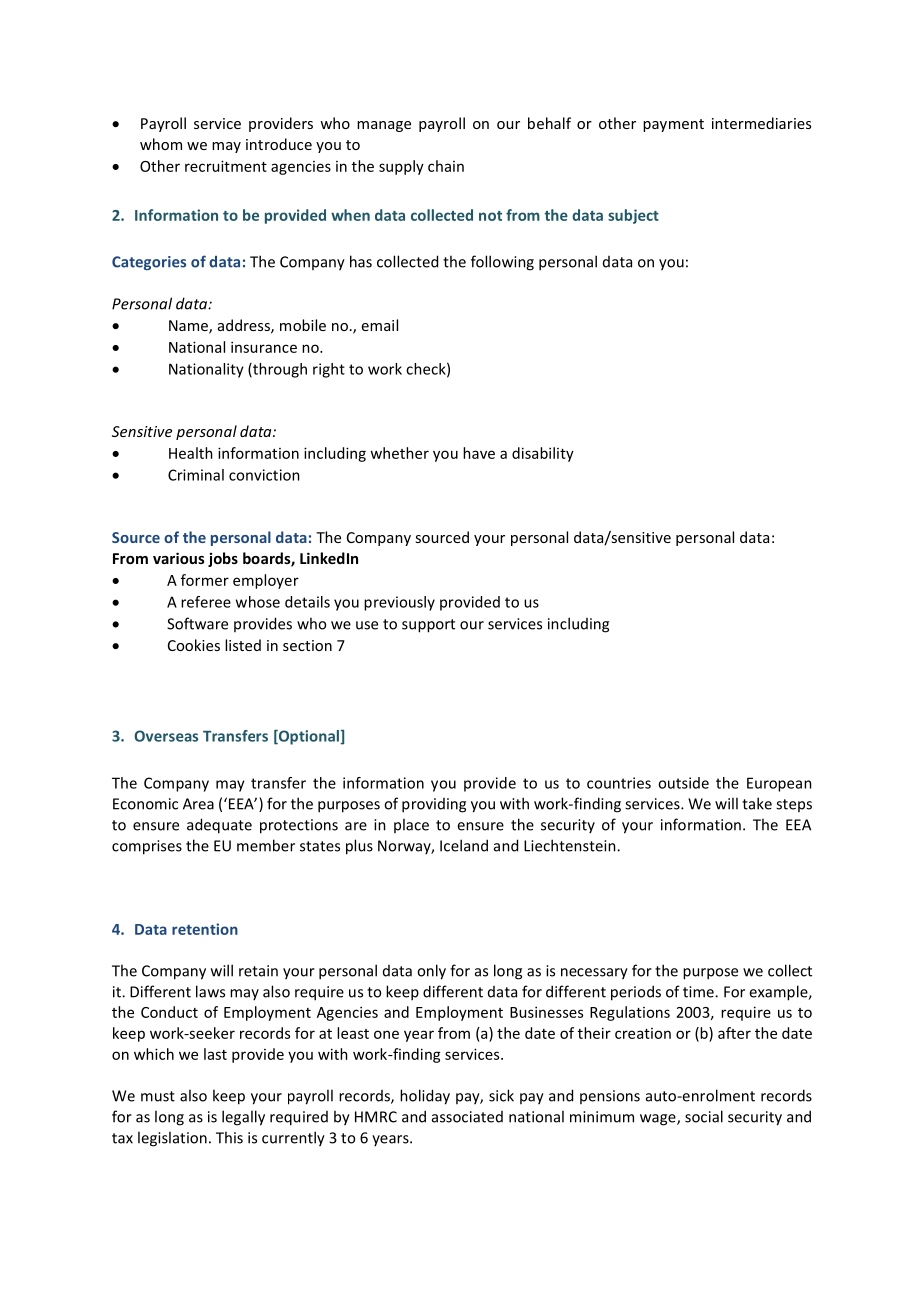 Image resolution: width=924 pixels, height=1308 pixels. What do you see at coordinates (543, 454) in the document?
I see `disability` at bounding box center [543, 454].
